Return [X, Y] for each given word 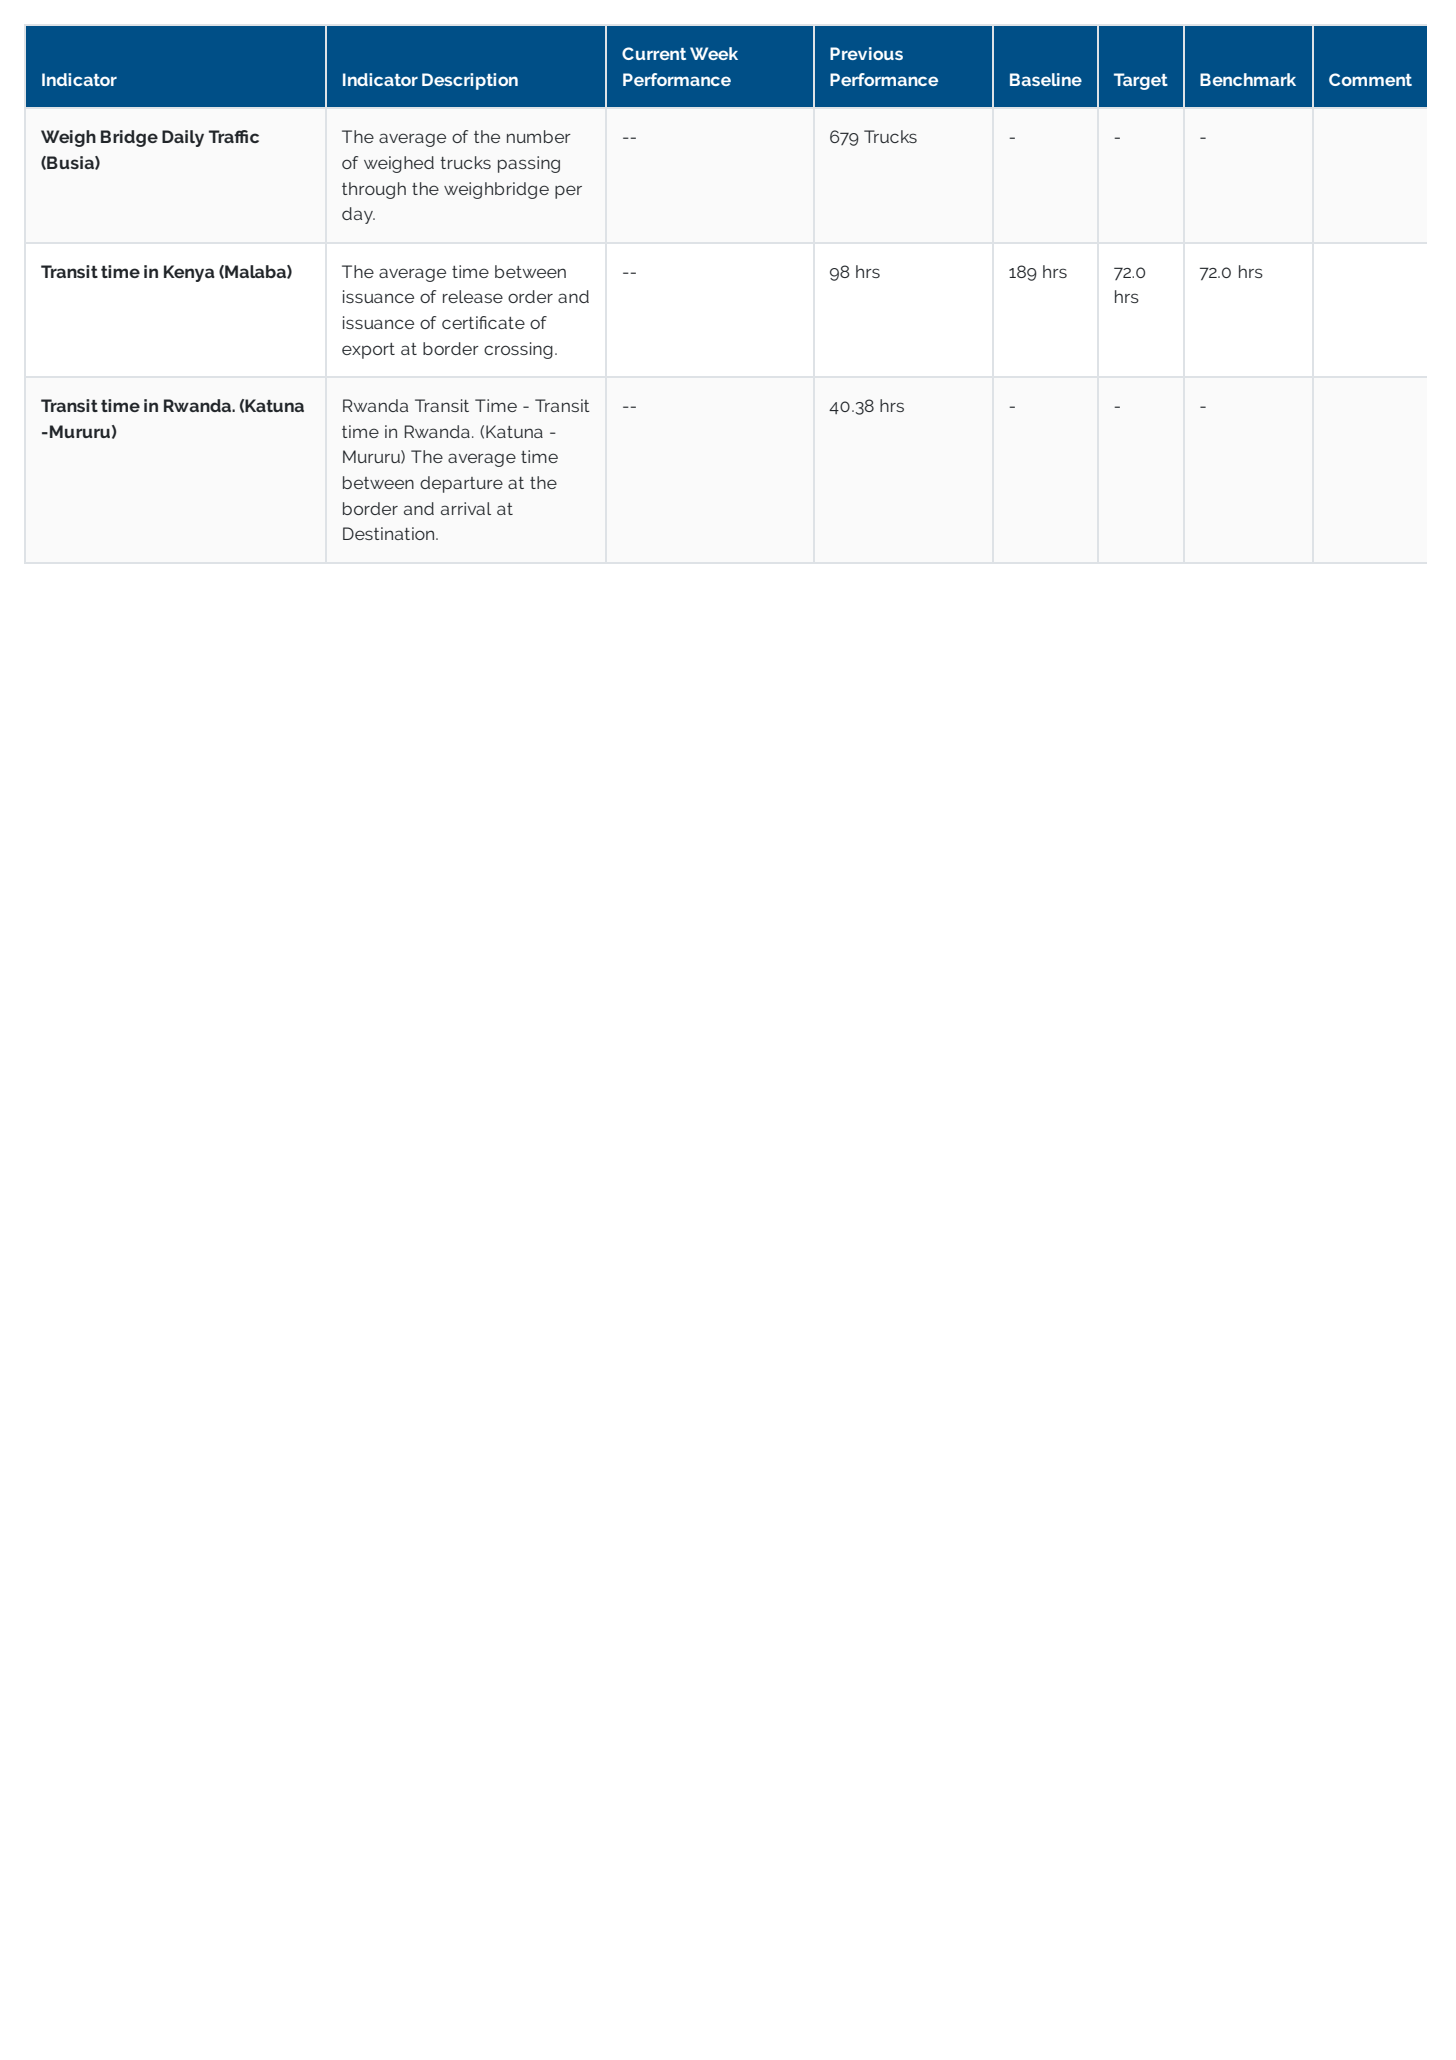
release [473, 296]
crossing [518, 350]
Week [714, 53]
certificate [483, 322]
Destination [390, 533]
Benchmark [1248, 79]
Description [470, 81]
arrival [466, 508]
